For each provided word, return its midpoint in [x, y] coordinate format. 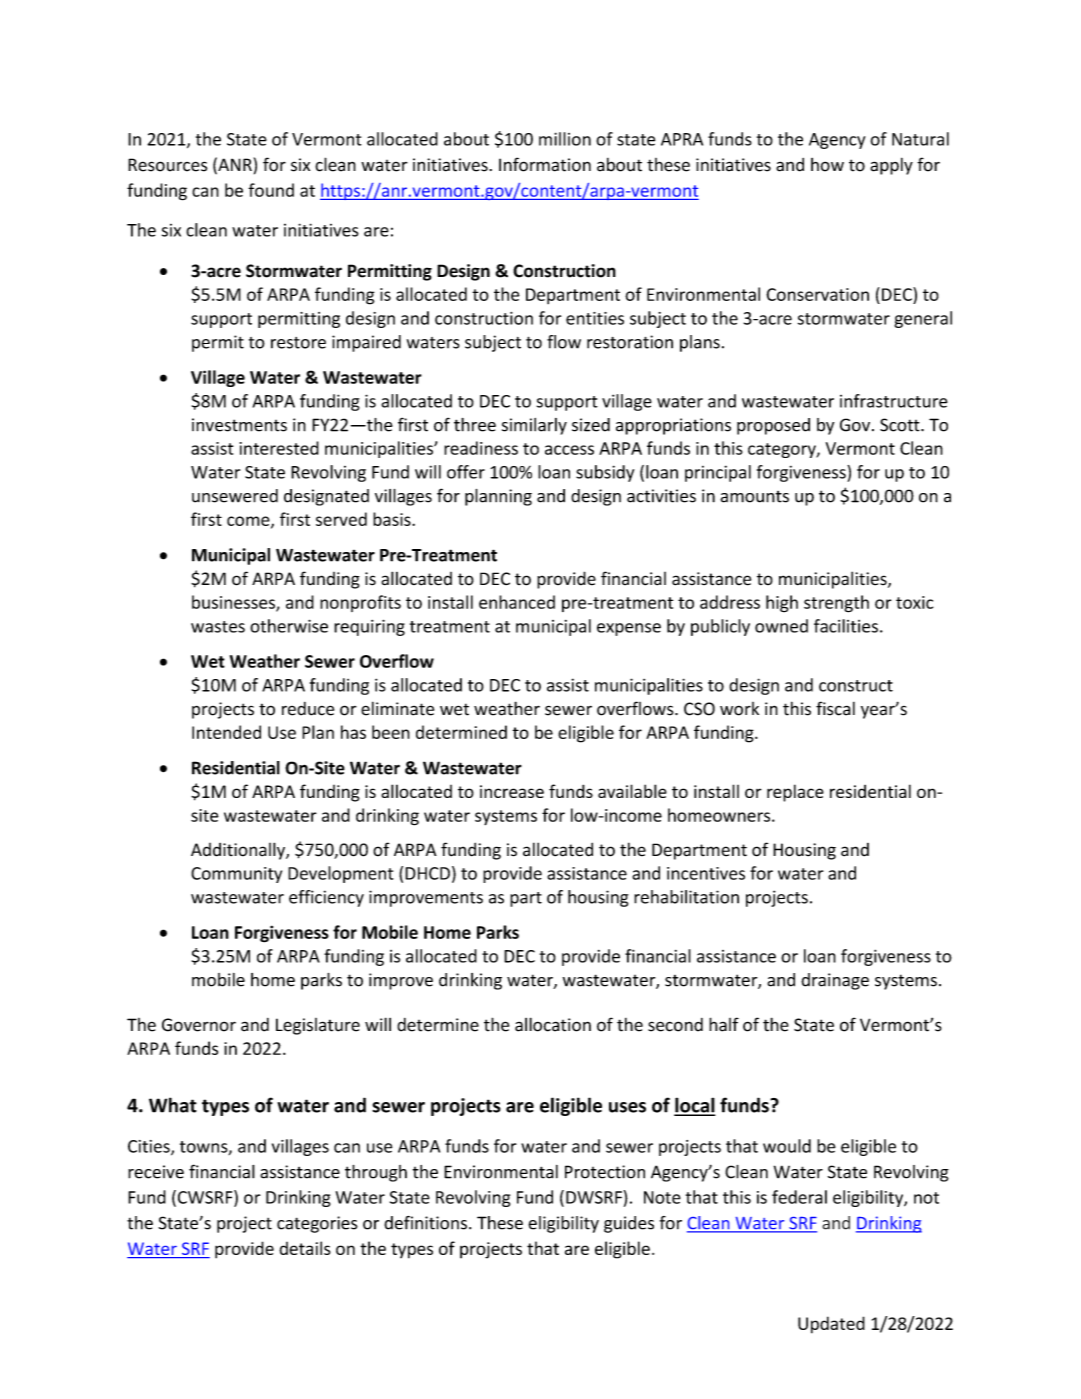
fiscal [835, 708]
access [569, 450]
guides [629, 1224]
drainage [835, 981]
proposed [773, 426]
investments [239, 425]
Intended [226, 732]
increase [512, 791]
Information [545, 164]
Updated [831, 1325]
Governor [199, 1025]
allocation [553, 1024]
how [827, 165]
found [271, 190]
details [305, 1248]
